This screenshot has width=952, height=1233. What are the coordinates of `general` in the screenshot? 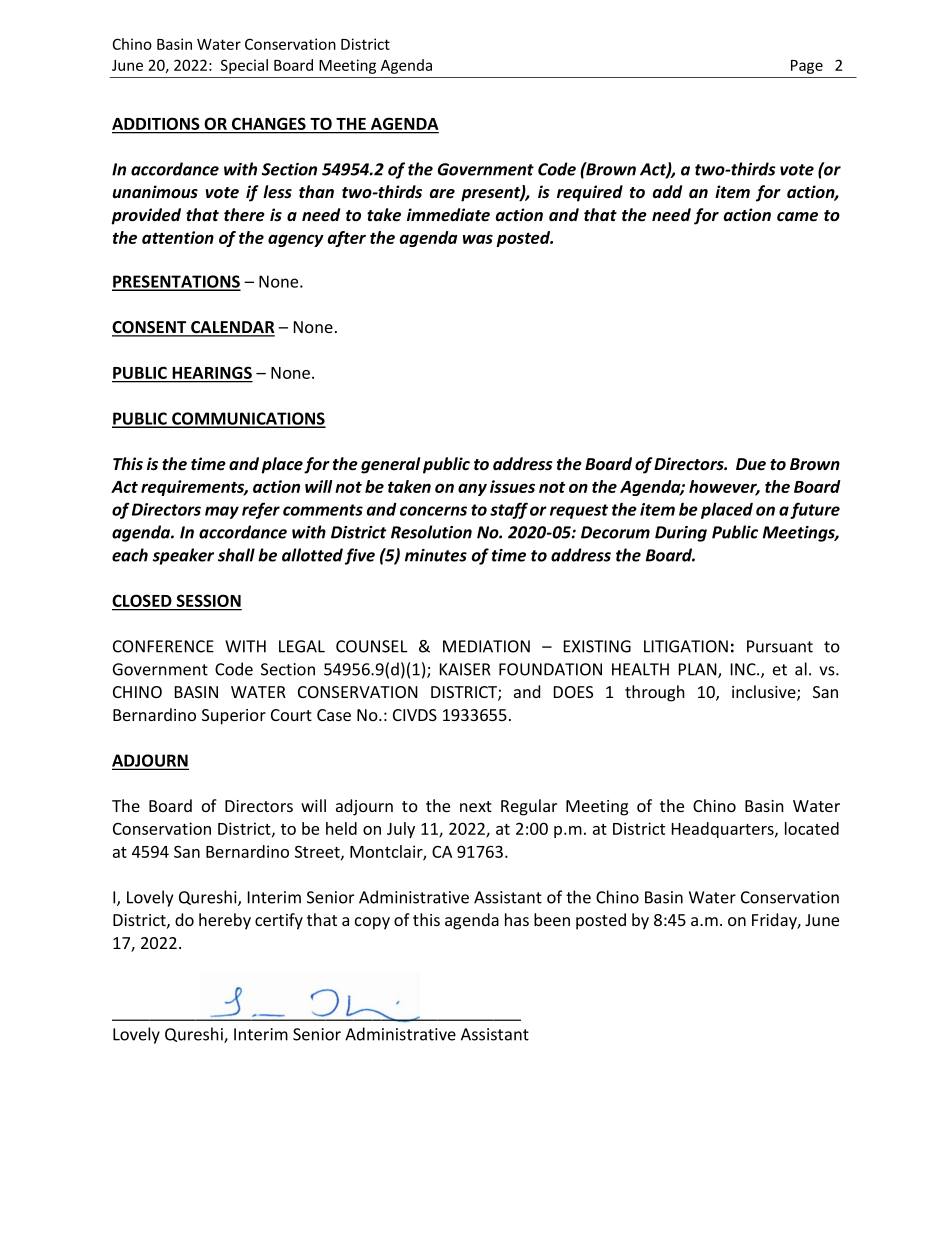 It's located at (390, 465).
